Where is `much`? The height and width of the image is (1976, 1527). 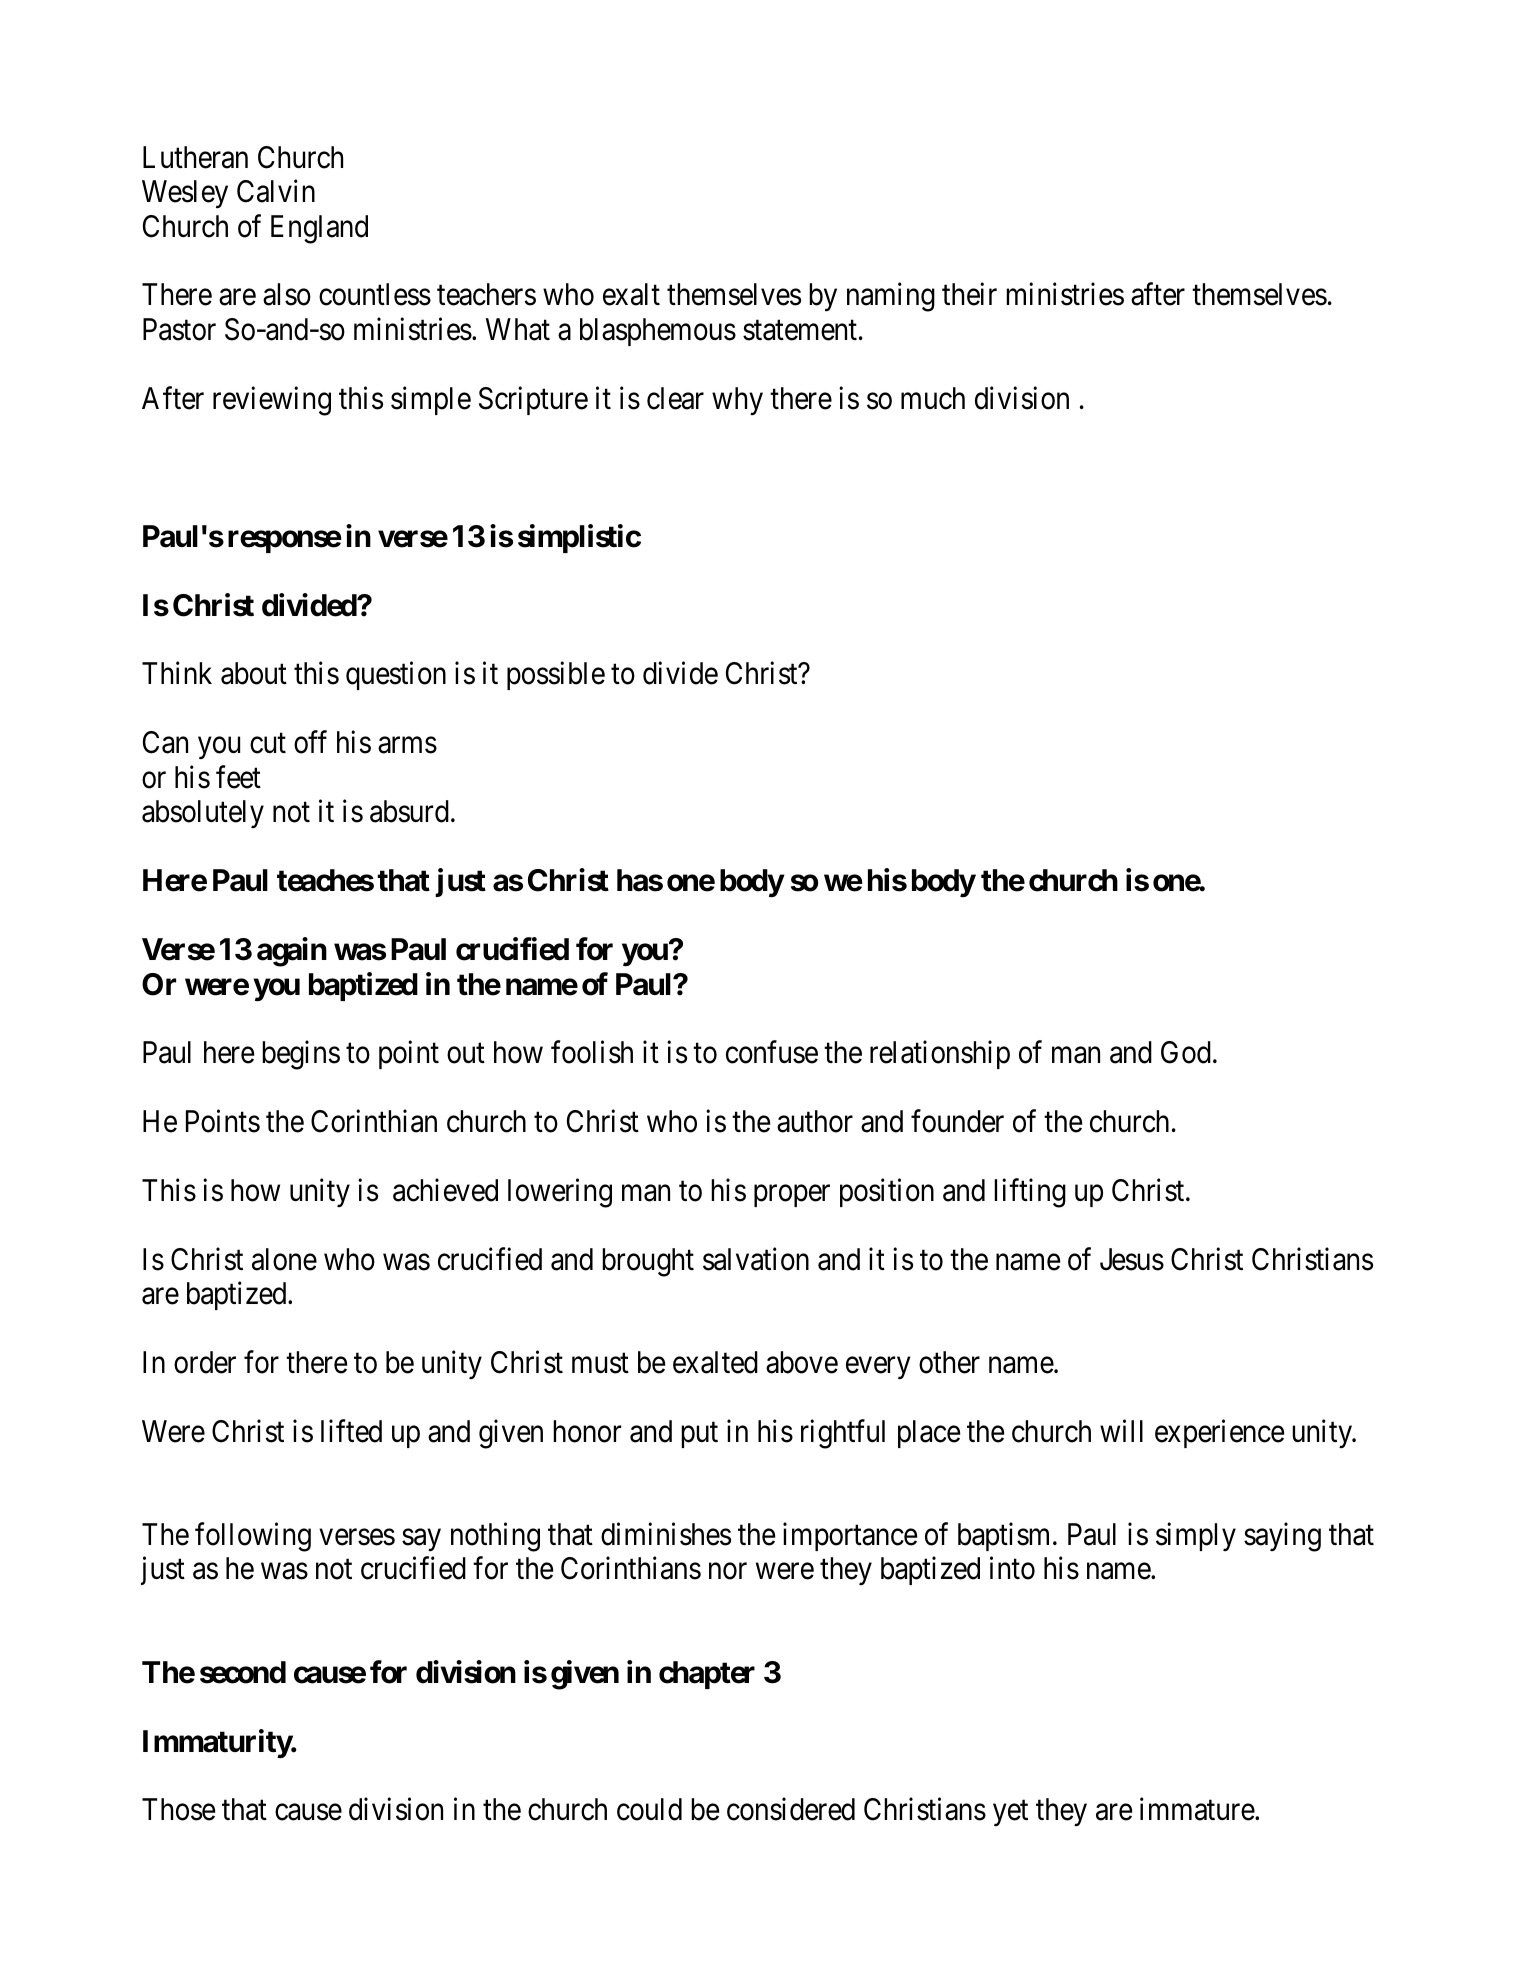 much is located at coordinates (933, 398).
